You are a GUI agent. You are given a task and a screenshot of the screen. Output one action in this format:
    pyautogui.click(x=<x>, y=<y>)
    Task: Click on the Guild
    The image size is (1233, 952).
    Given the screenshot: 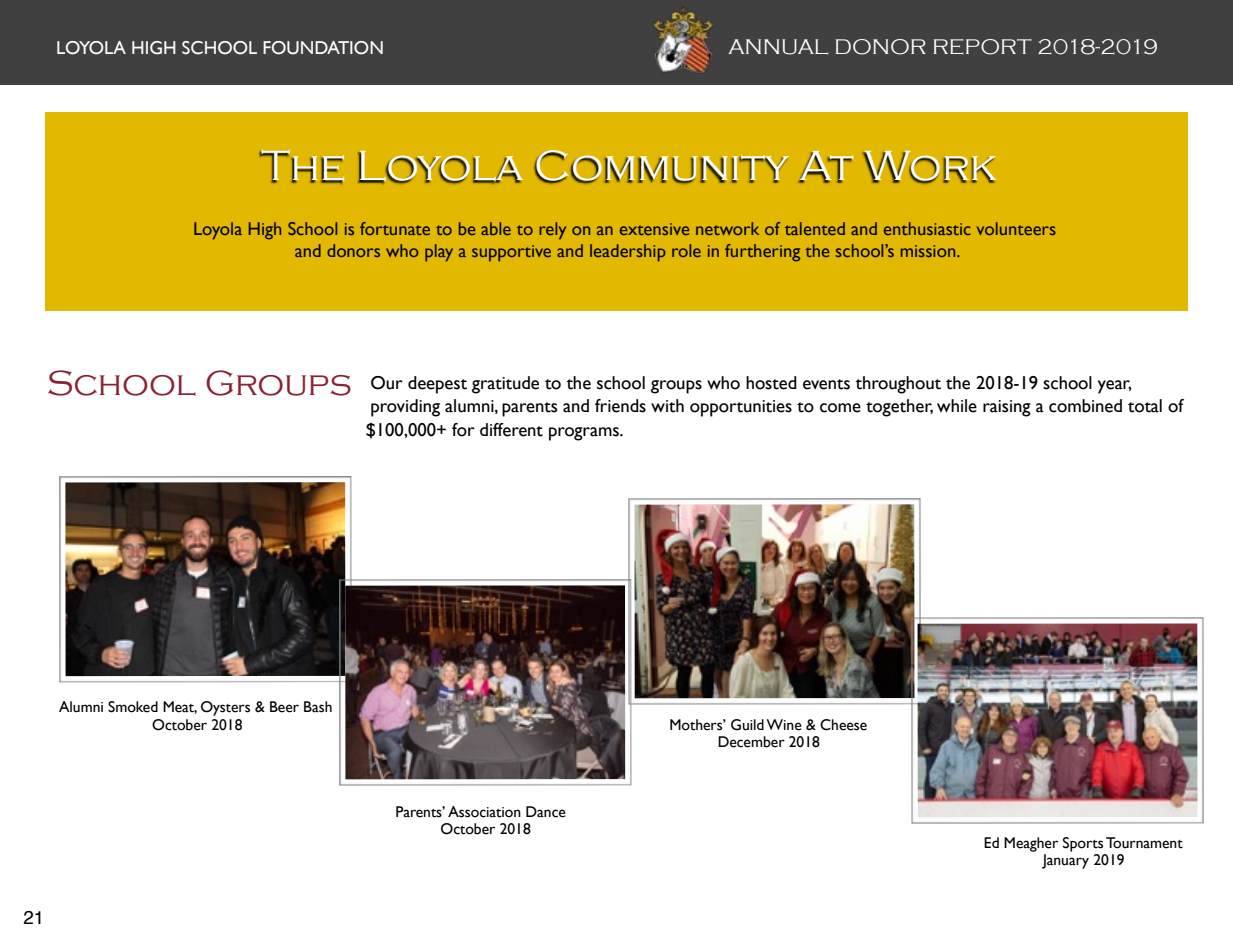 What is the action you would take?
    pyautogui.click(x=747, y=725)
